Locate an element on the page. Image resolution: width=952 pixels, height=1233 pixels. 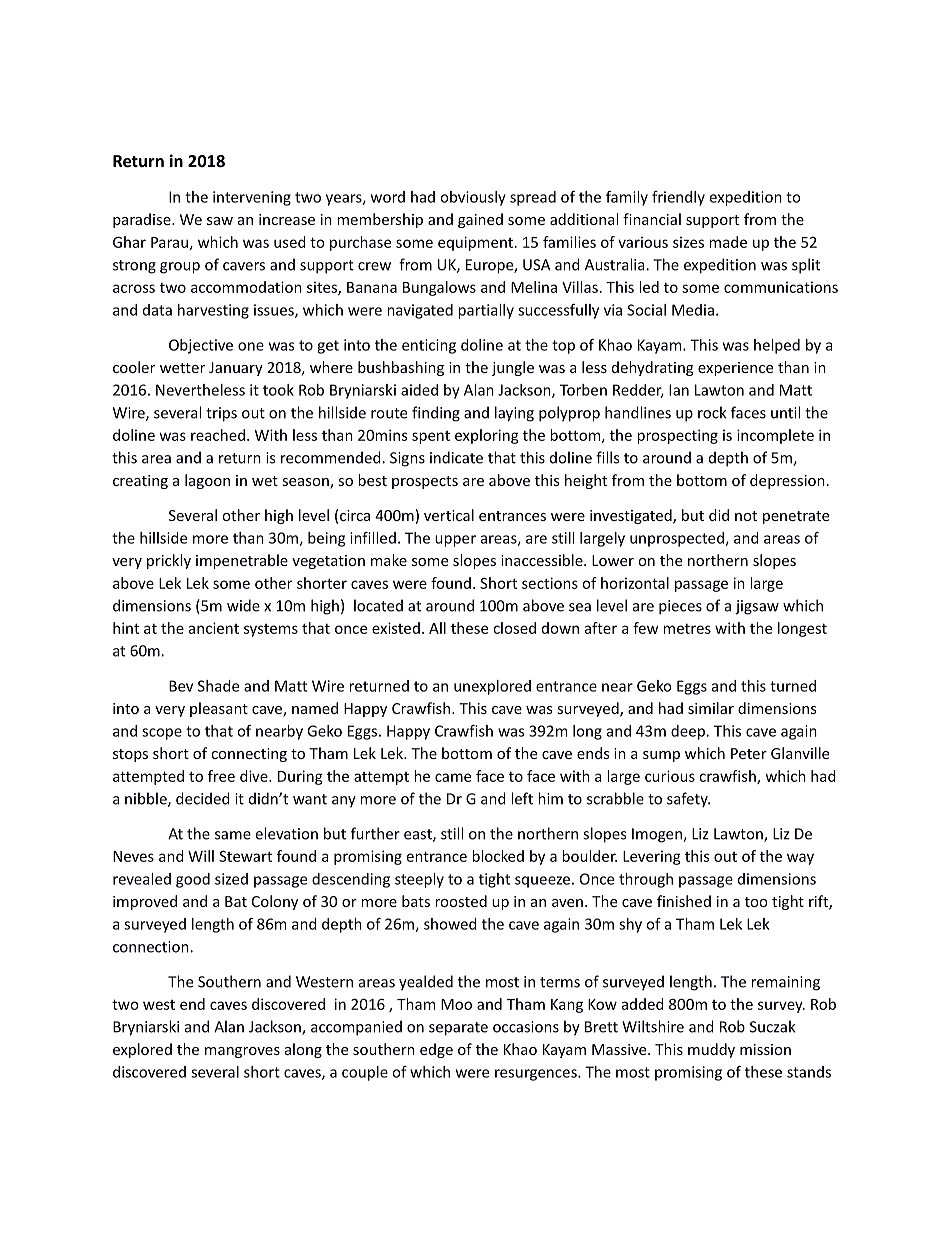
creating is located at coordinates (140, 482).
